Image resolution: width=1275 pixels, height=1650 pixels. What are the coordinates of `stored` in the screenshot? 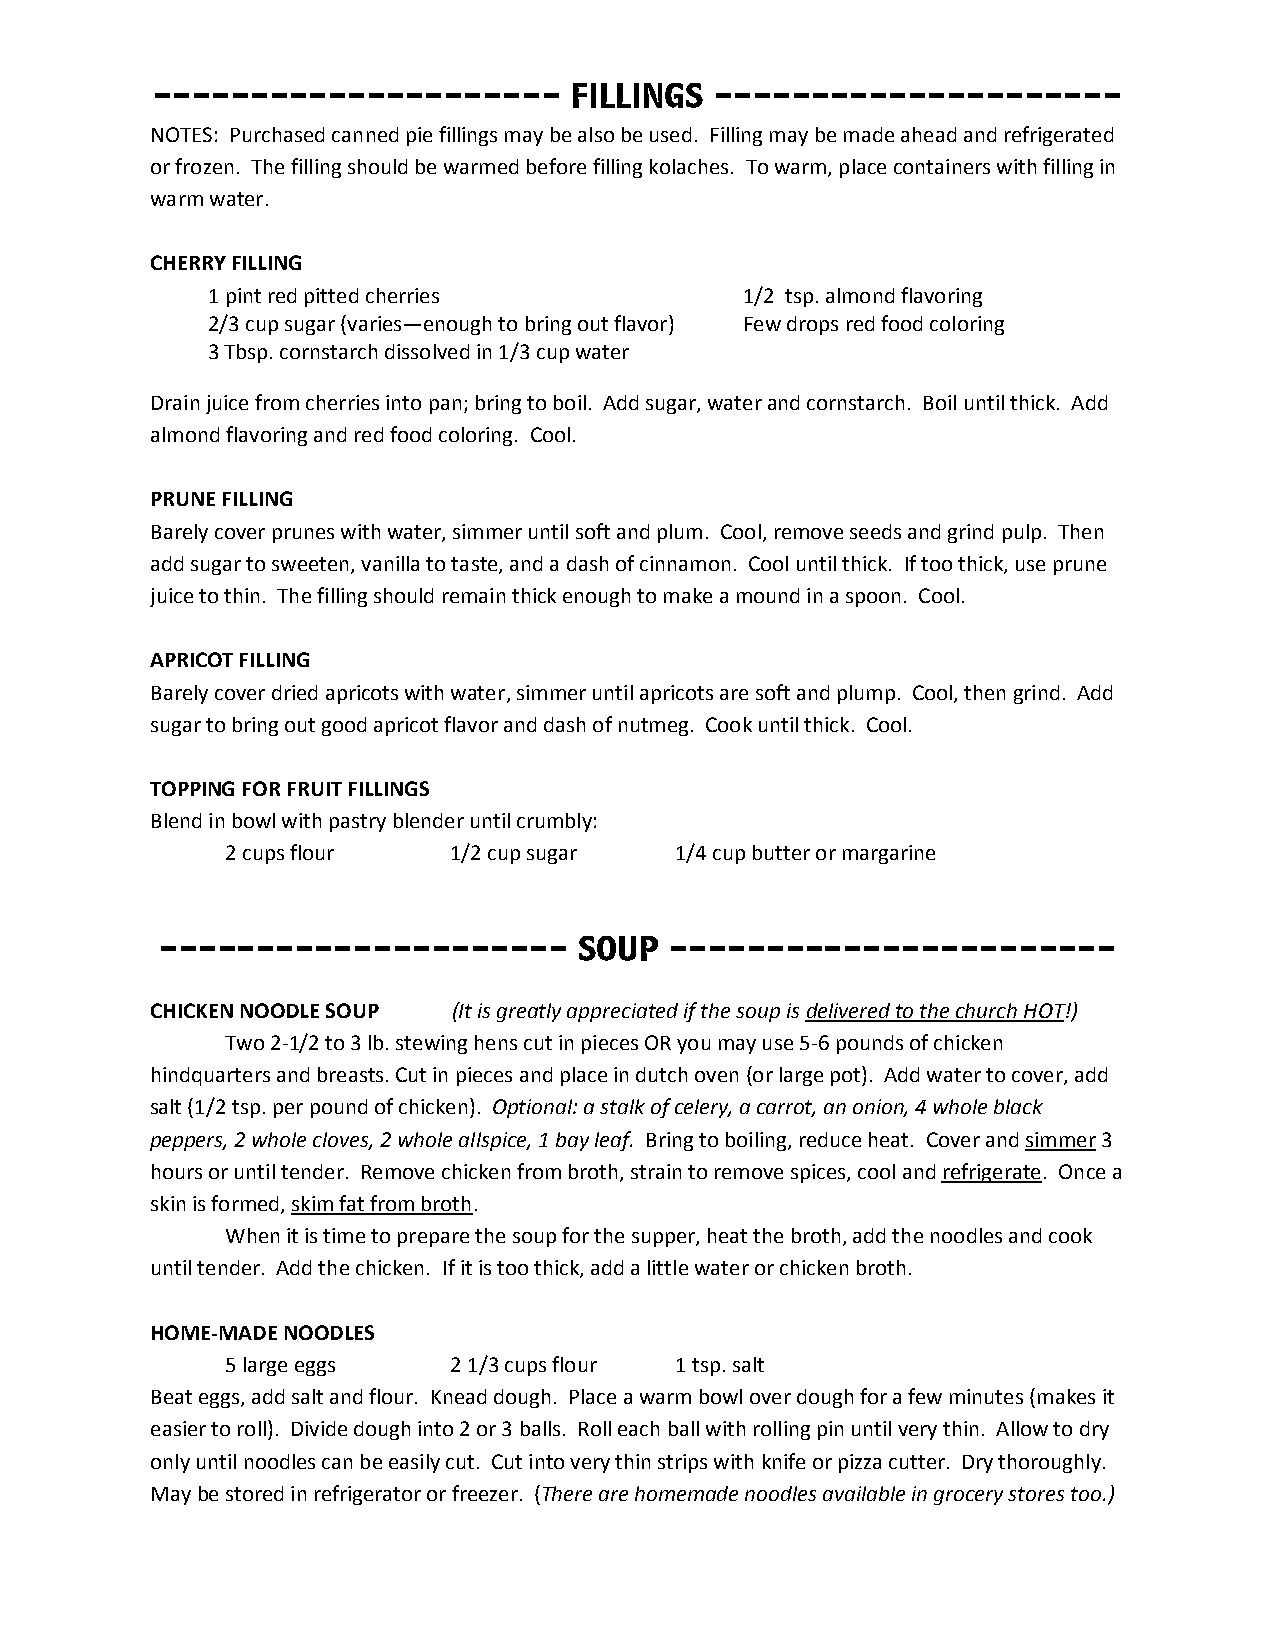 It's located at (254, 1493).
